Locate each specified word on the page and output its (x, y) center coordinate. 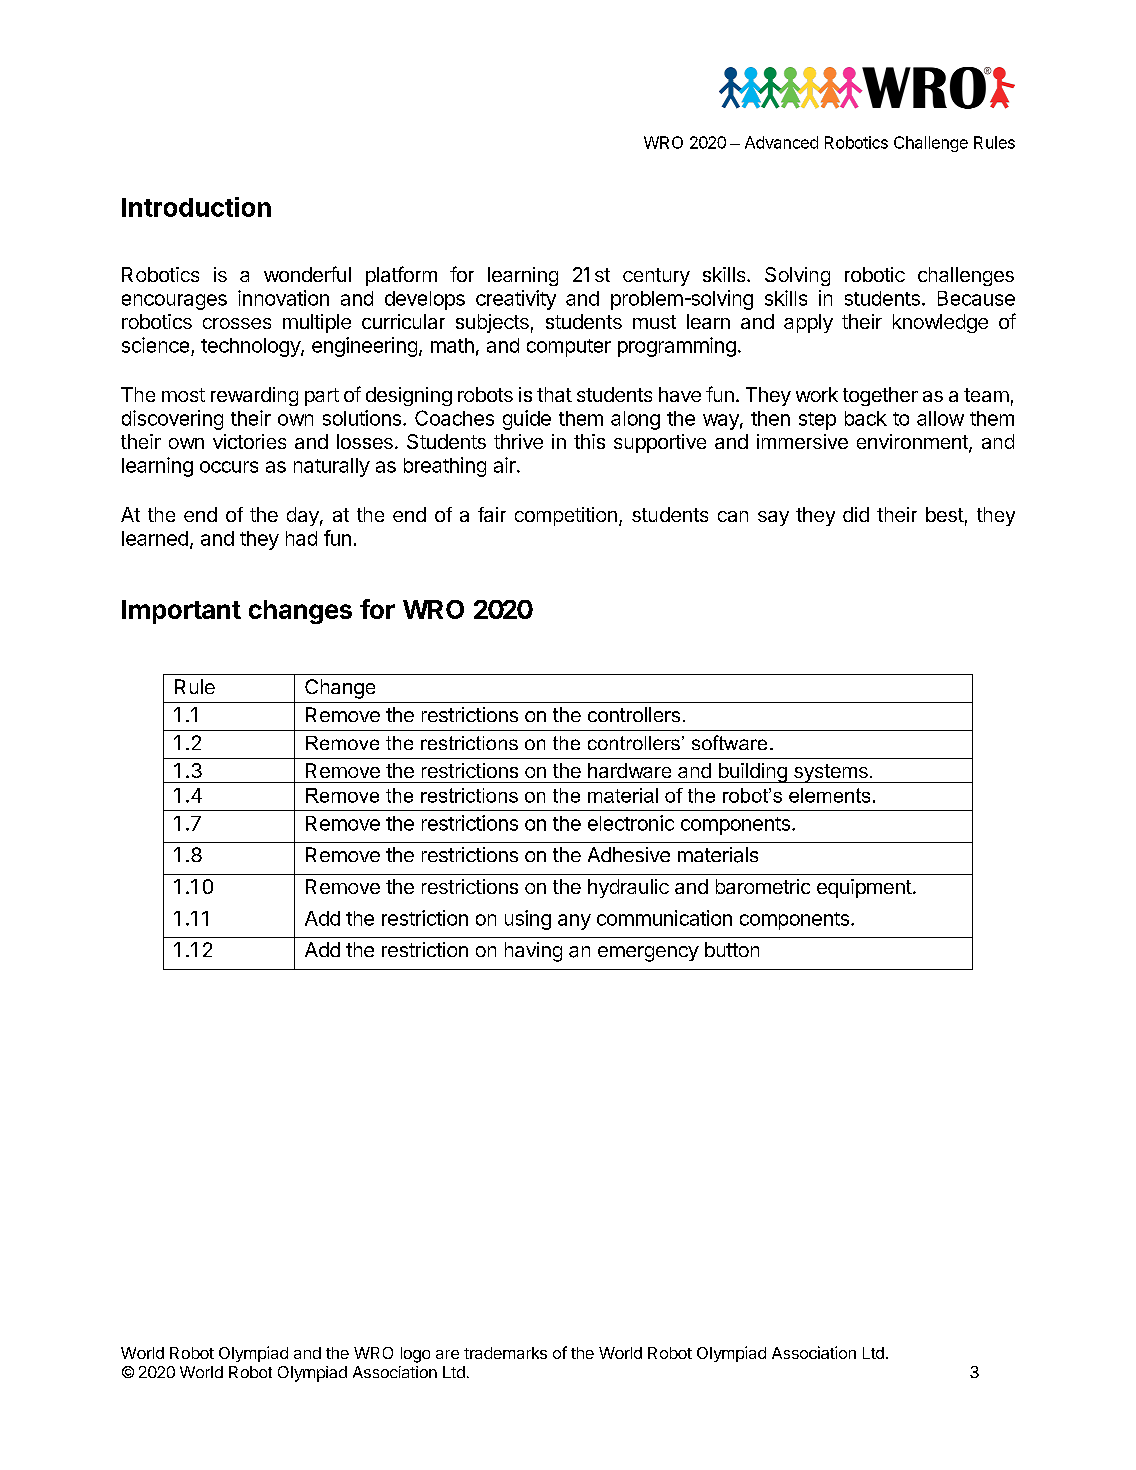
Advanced (781, 142)
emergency (648, 954)
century (656, 277)
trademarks (505, 1353)
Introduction (196, 207)
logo (415, 1355)
